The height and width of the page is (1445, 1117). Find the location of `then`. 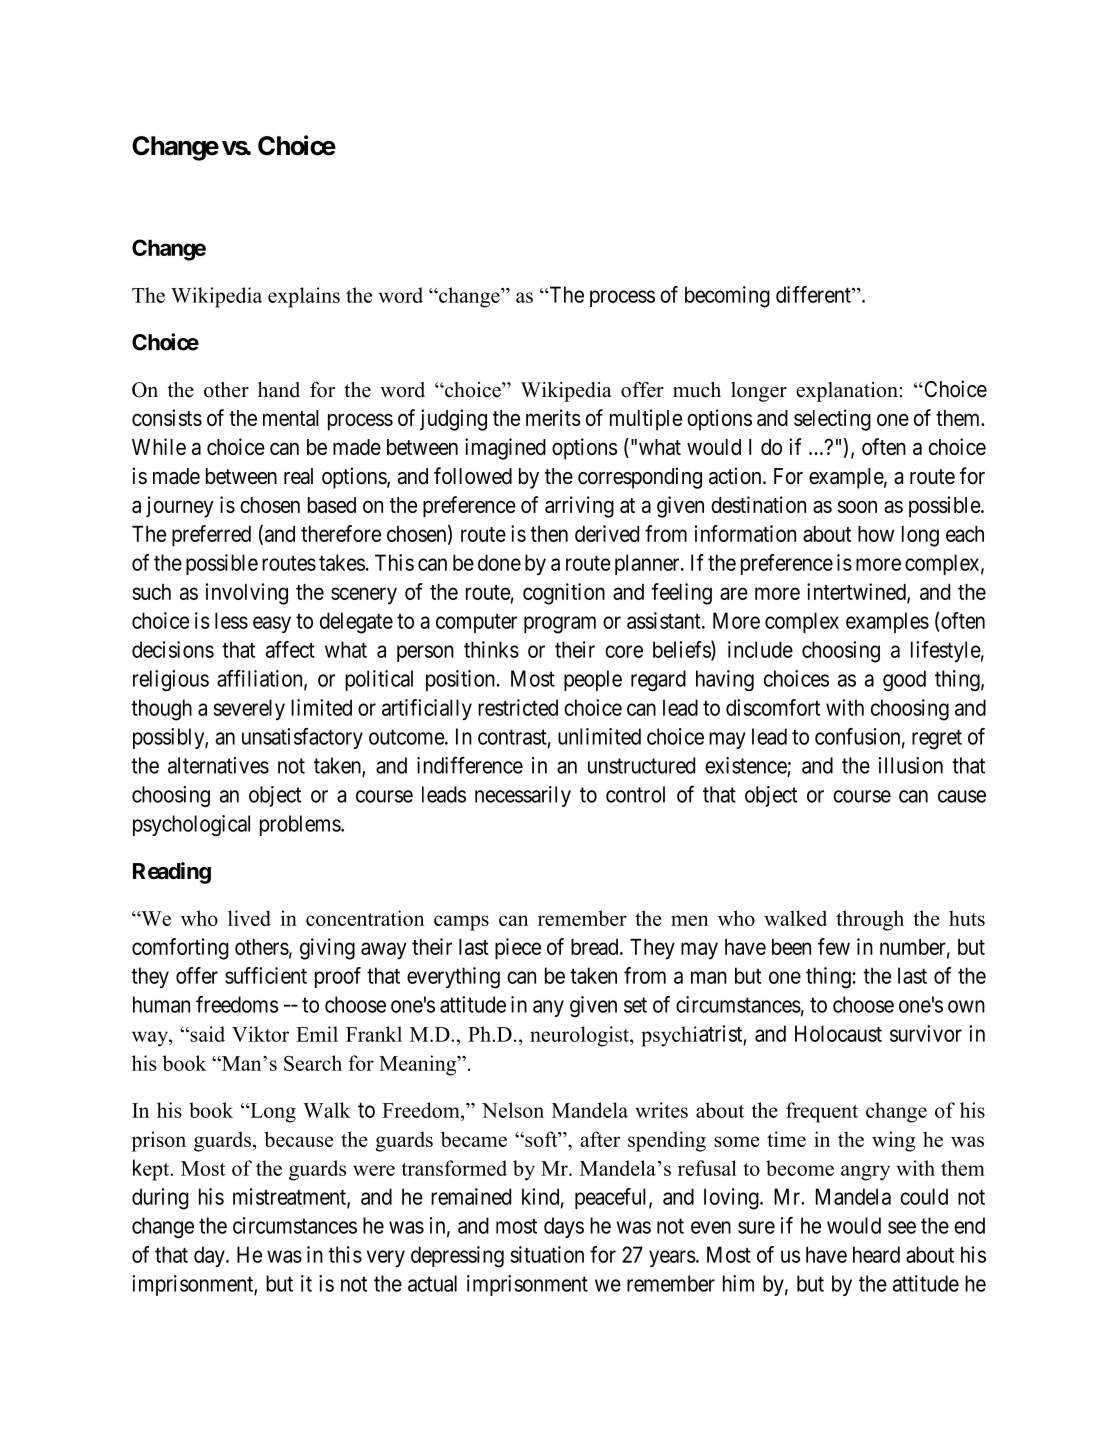

then is located at coordinates (549, 534).
